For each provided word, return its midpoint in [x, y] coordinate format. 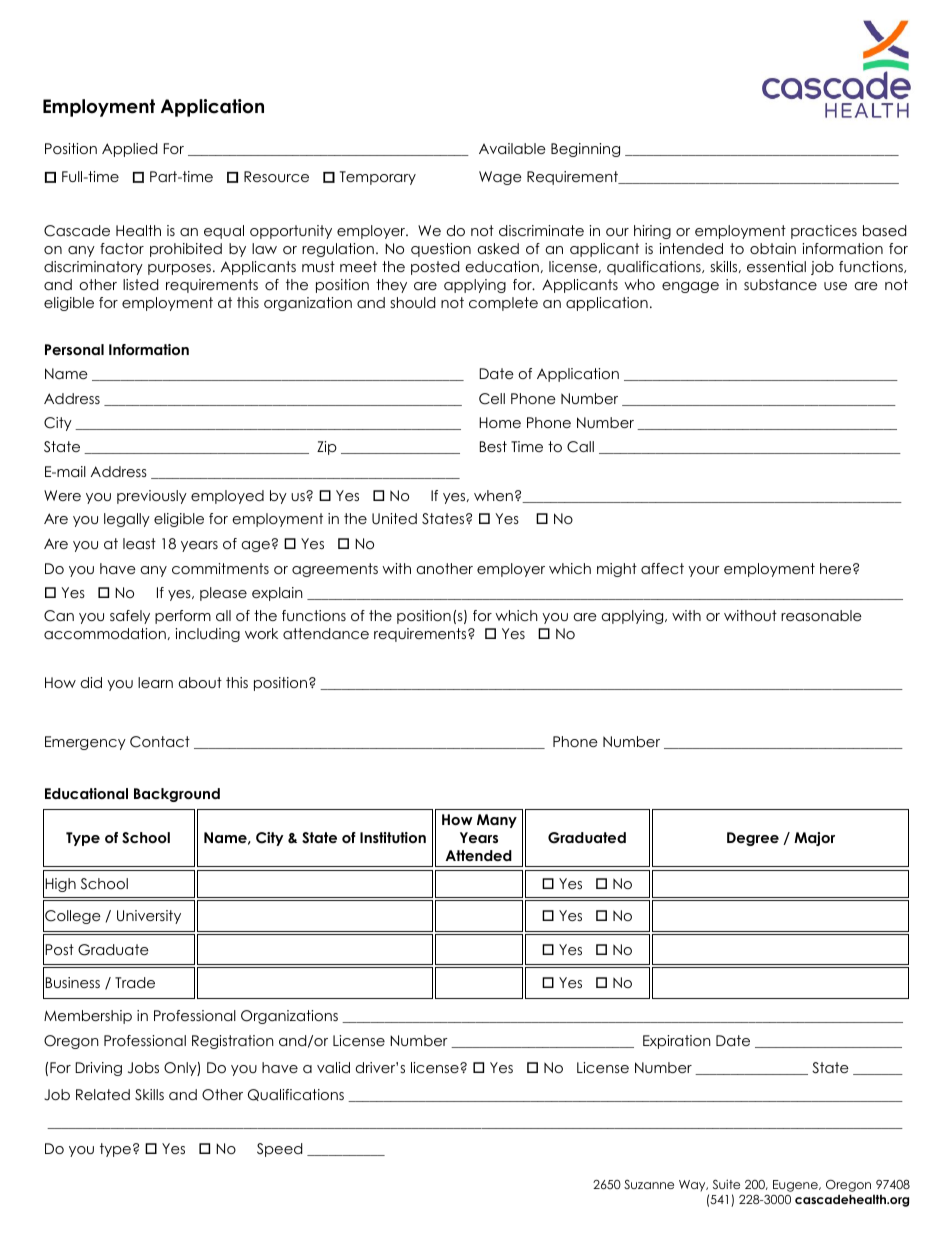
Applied [129, 150]
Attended [478, 855]
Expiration [677, 1042]
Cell [492, 399]
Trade [135, 982]
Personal [74, 349]
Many [497, 821]
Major [814, 839]
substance [780, 284]
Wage [500, 178]
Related [103, 1094]
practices [824, 232]
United [394, 519]
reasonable [821, 615]
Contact [160, 742]
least [139, 543]
